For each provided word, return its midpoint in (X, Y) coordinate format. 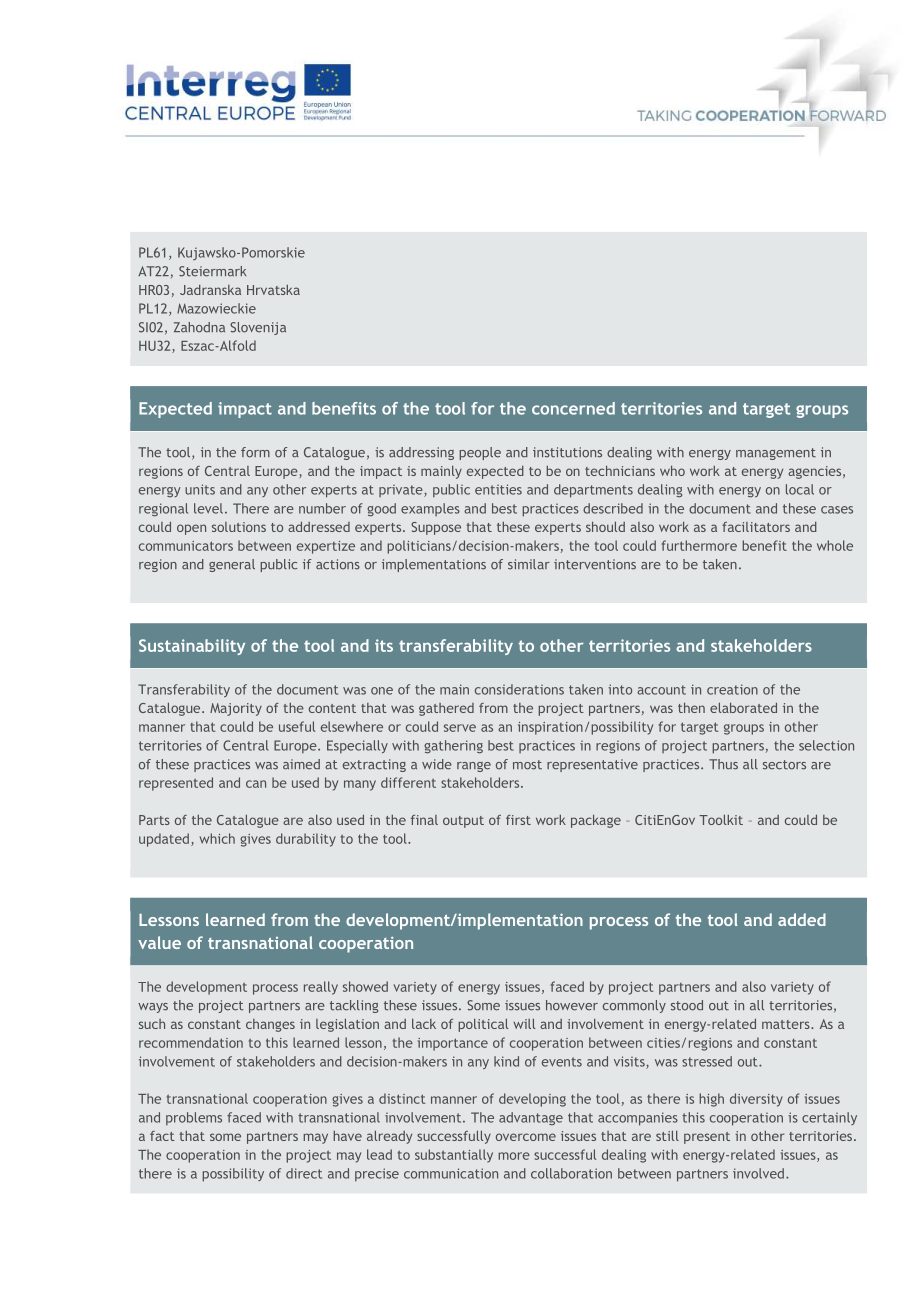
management (776, 454)
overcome (526, 1137)
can (256, 784)
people (480, 453)
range (474, 767)
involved (758, 1173)
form (255, 452)
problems (194, 1118)
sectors (784, 765)
